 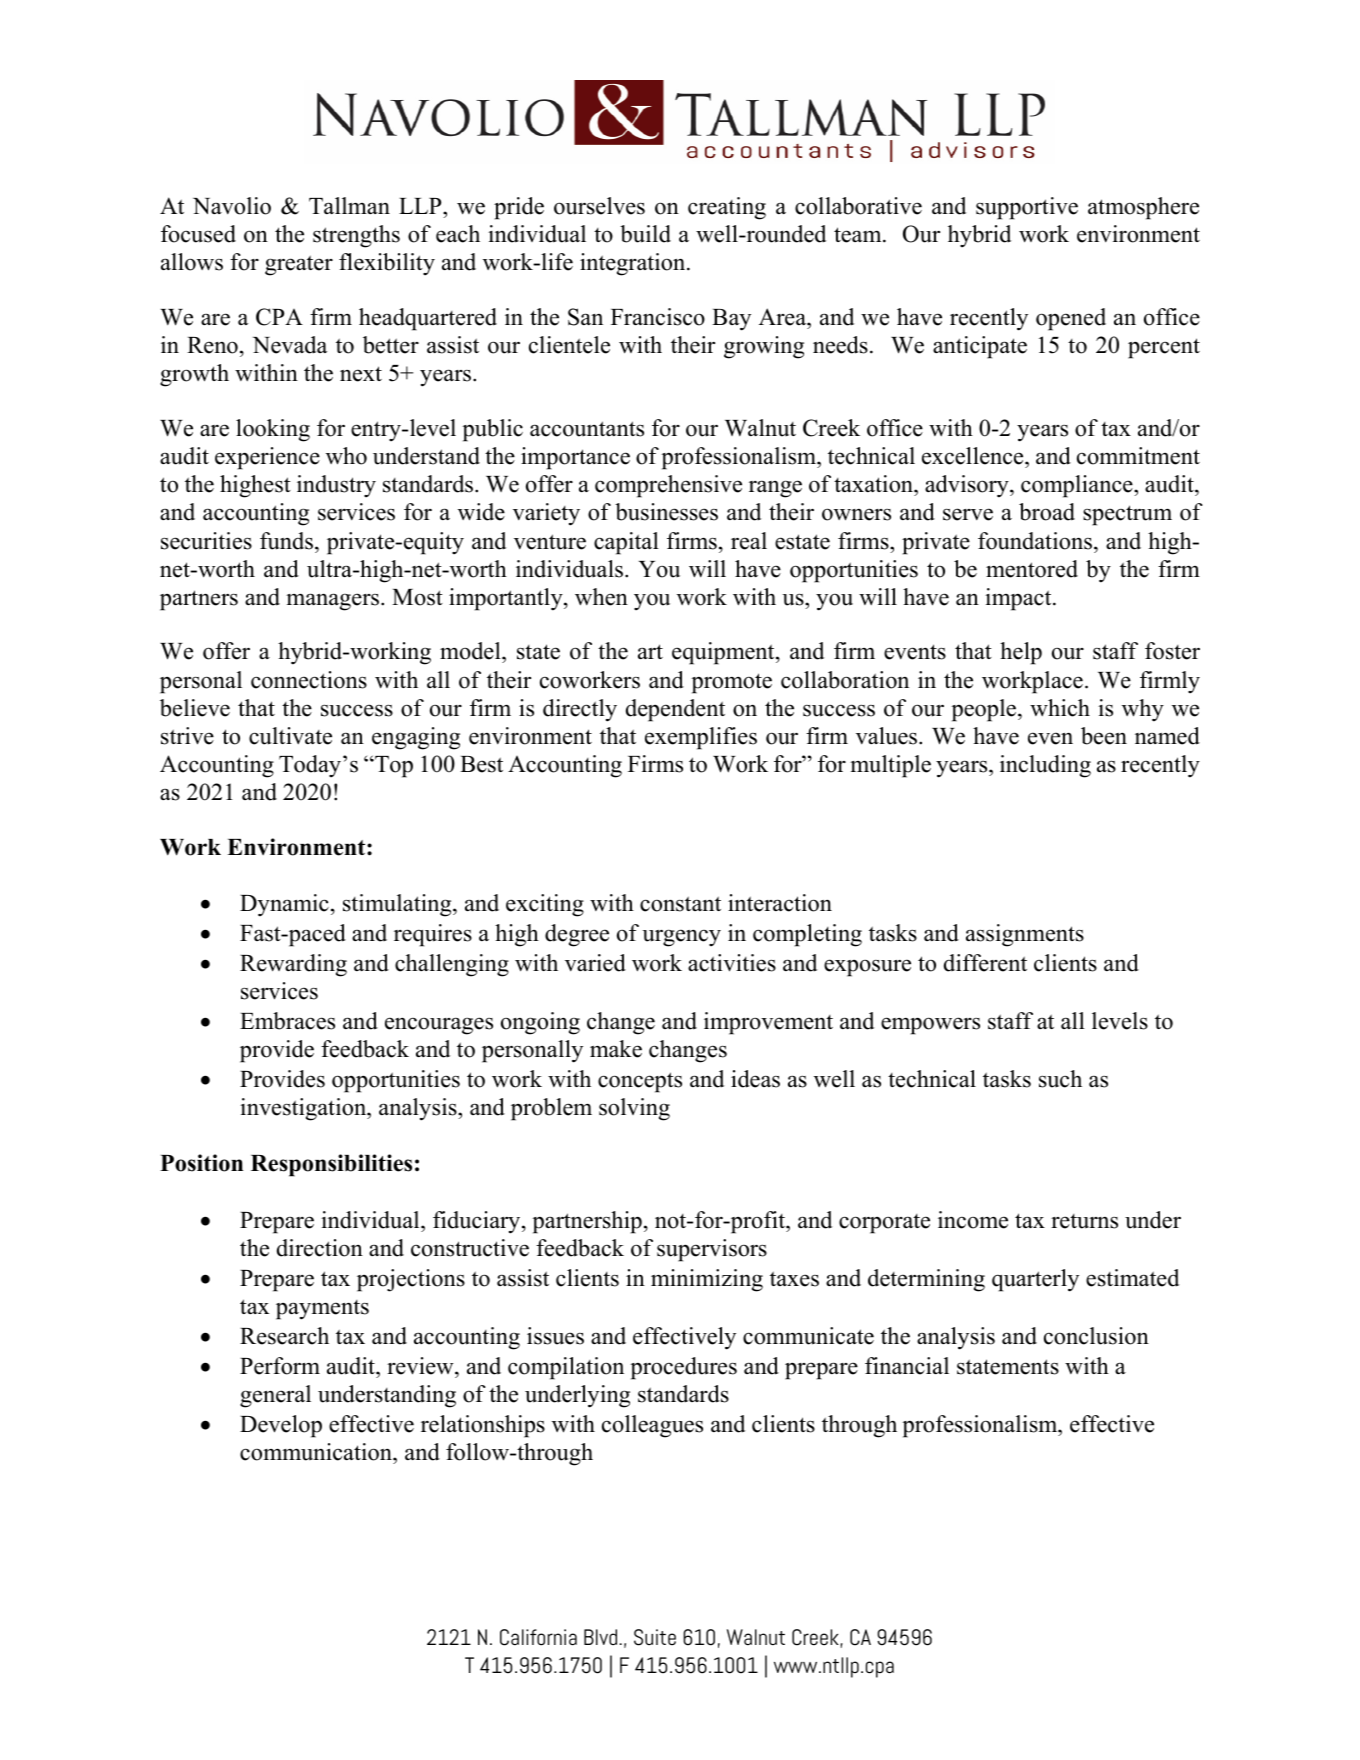 What do you see at coordinates (655, 1637) in the screenshot?
I see `Suite` at bounding box center [655, 1637].
